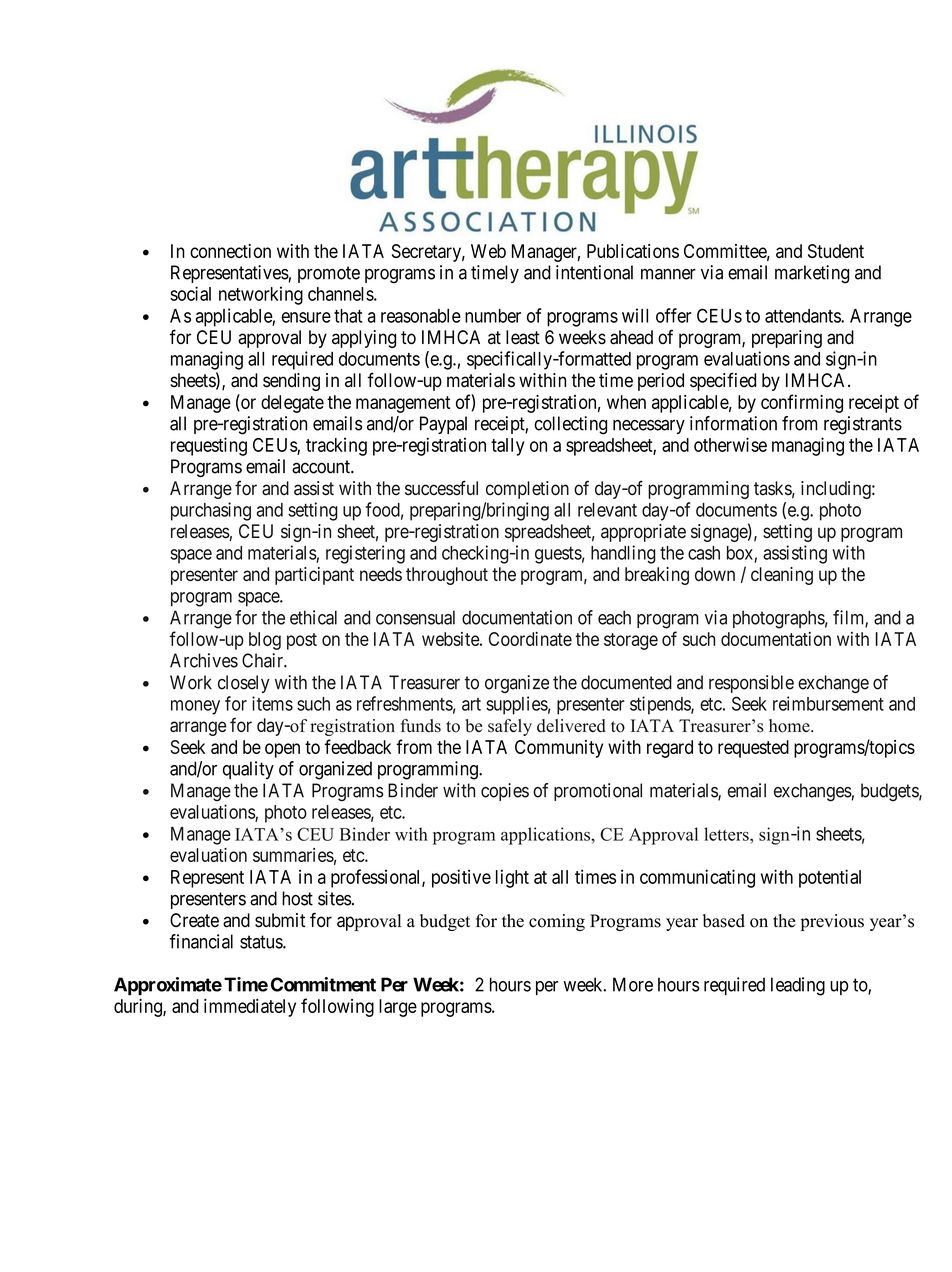  I want to click on leading, so click(798, 986).
